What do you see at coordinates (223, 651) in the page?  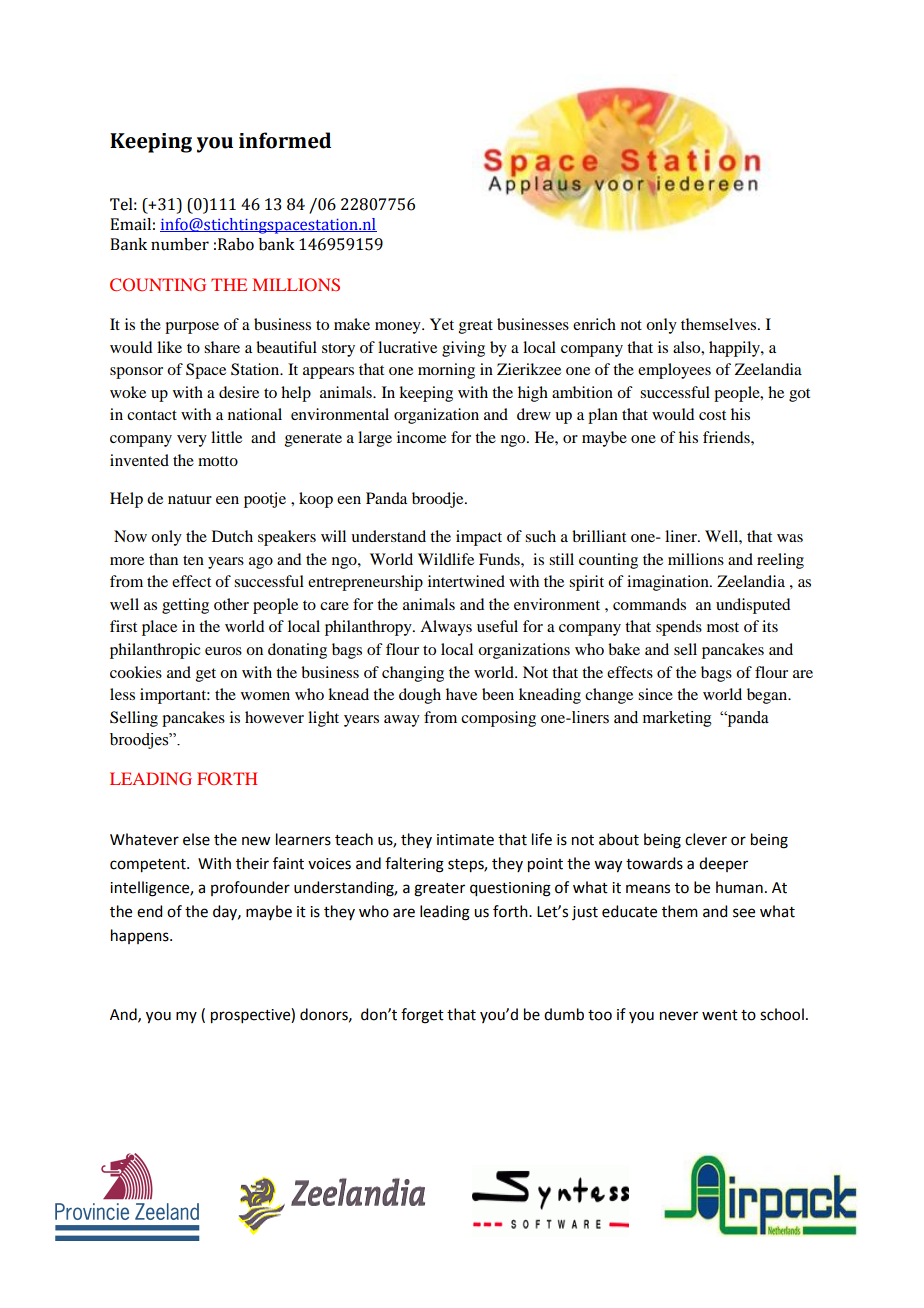 I see `euros` at bounding box center [223, 651].
